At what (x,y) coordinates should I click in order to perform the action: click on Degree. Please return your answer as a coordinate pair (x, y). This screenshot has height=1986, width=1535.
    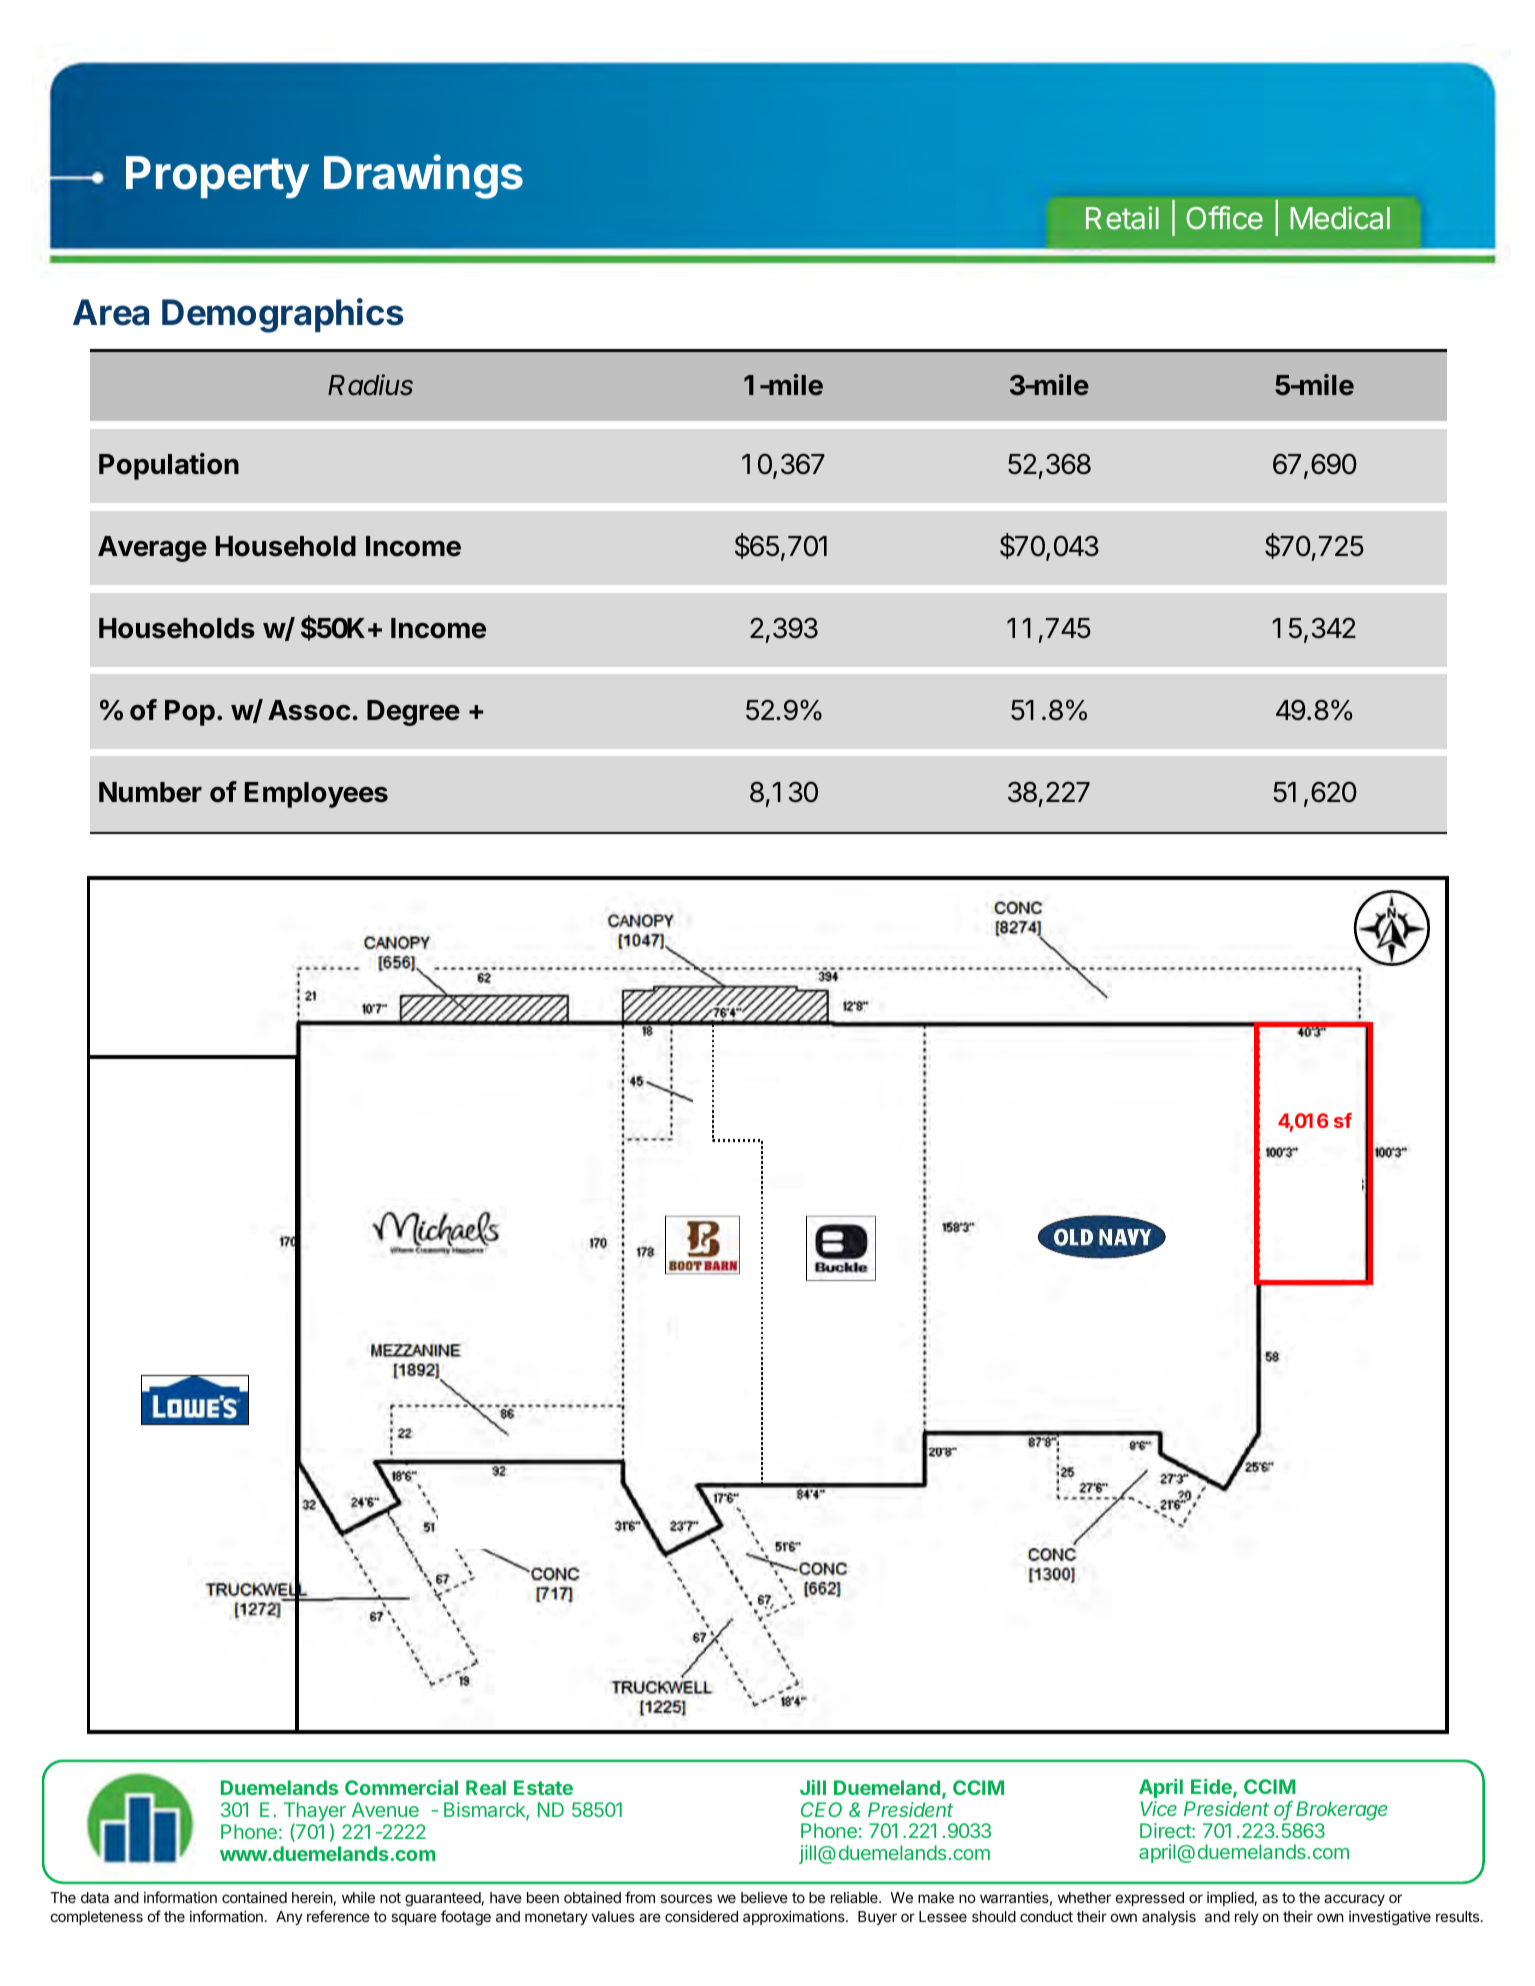
    Looking at the image, I should click on (413, 713).
